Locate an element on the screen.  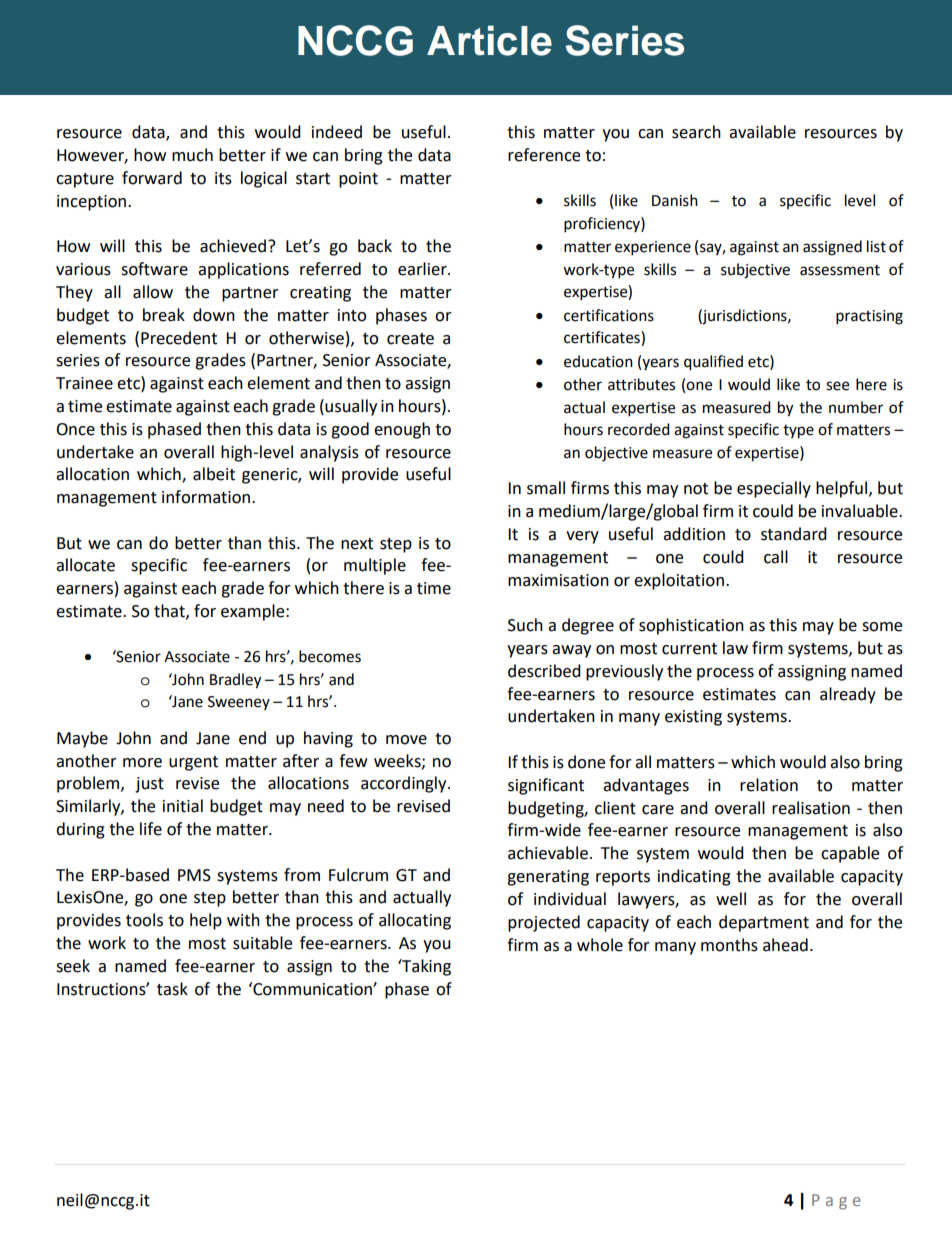
much is located at coordinates (192, 155).
